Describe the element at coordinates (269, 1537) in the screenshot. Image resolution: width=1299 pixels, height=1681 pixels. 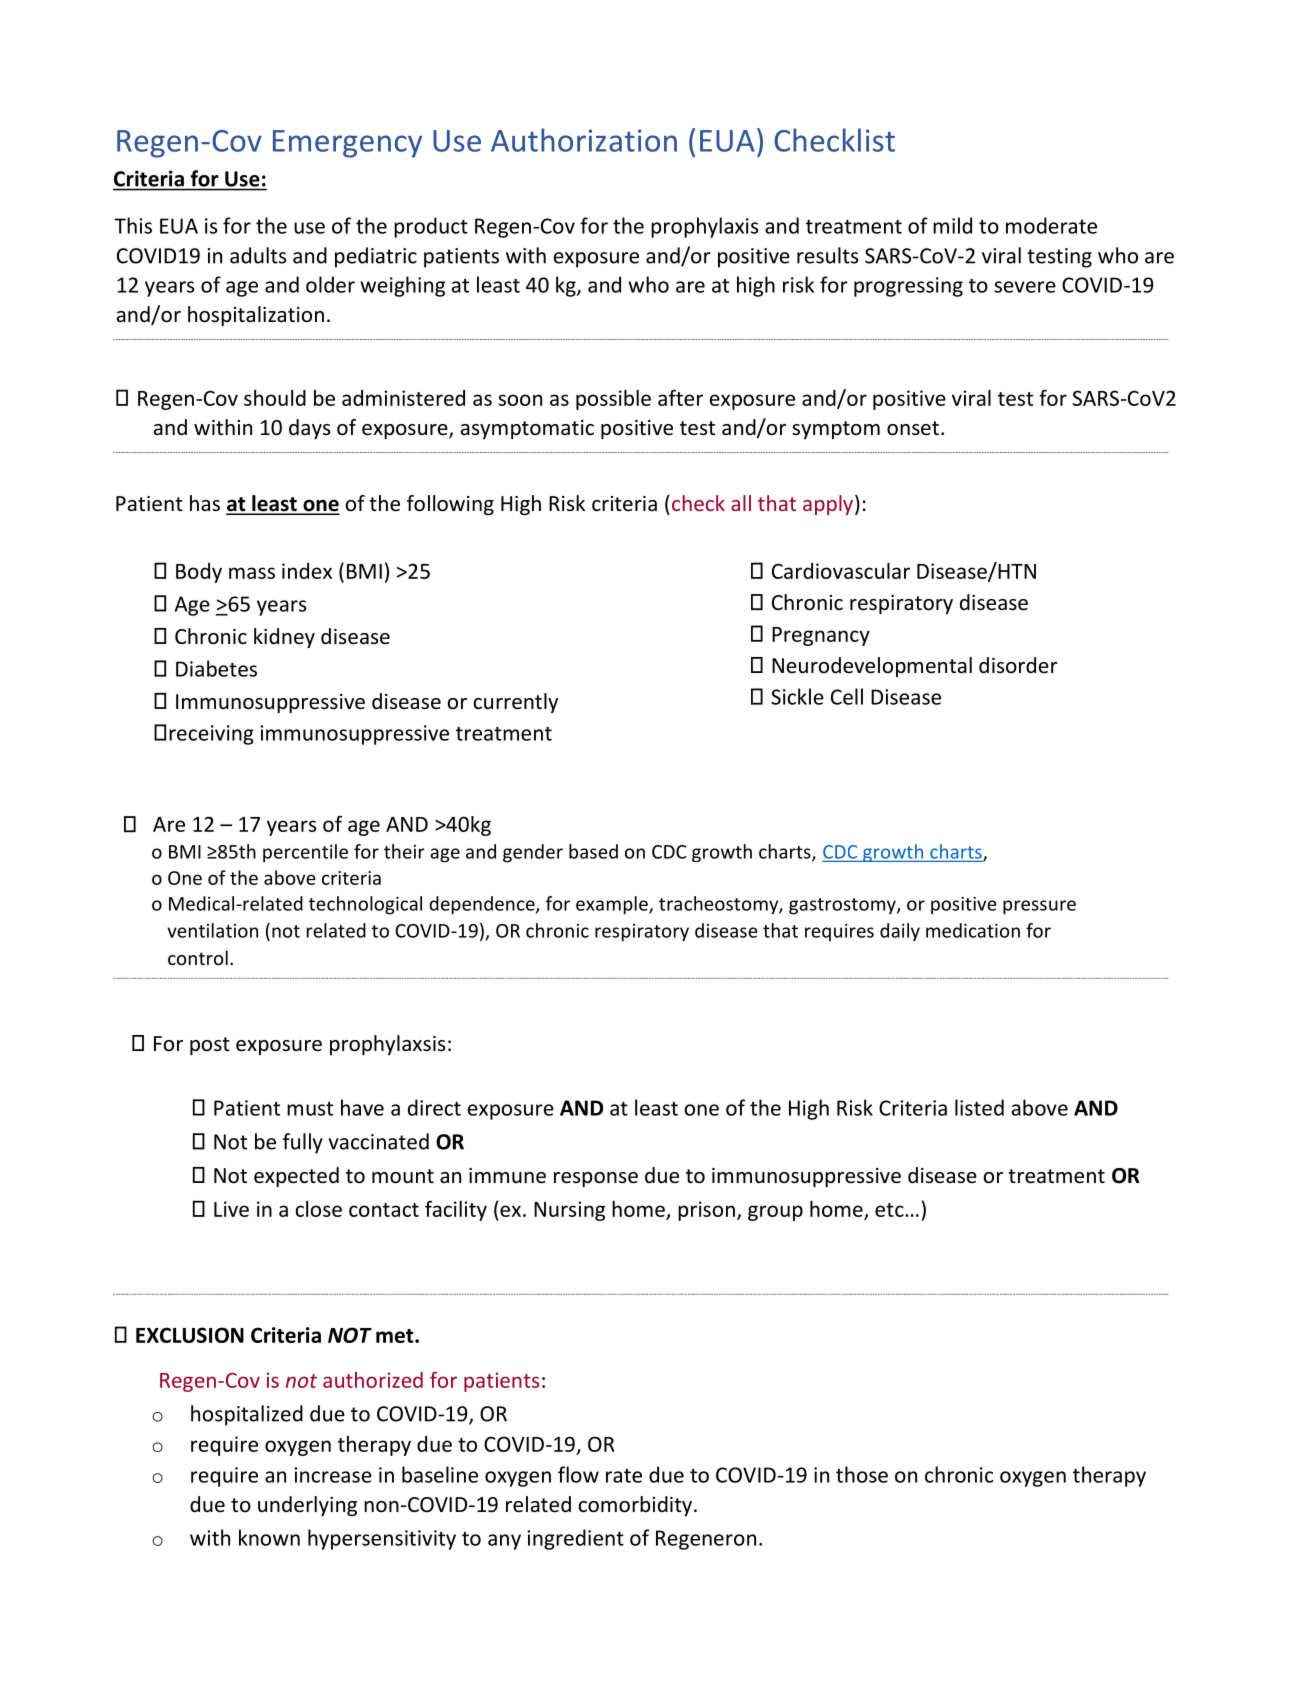
I see `known` at that location.
